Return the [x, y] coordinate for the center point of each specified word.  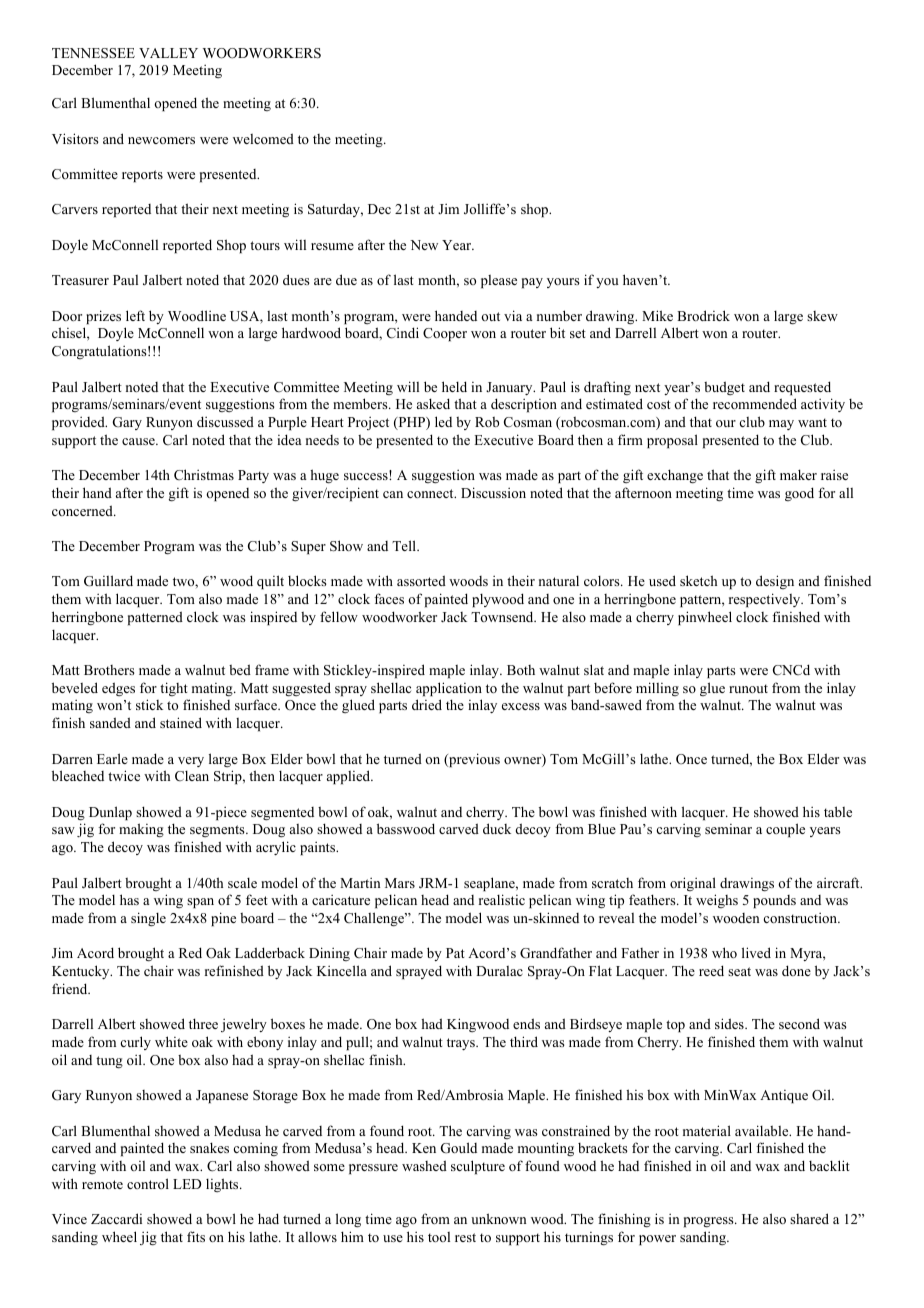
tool [439, 1237]
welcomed [263, 138]
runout [748, 688]
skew [822, 316]
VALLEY [168, 53]
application [449, 689]
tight [174, 689]
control [148, 1183]
